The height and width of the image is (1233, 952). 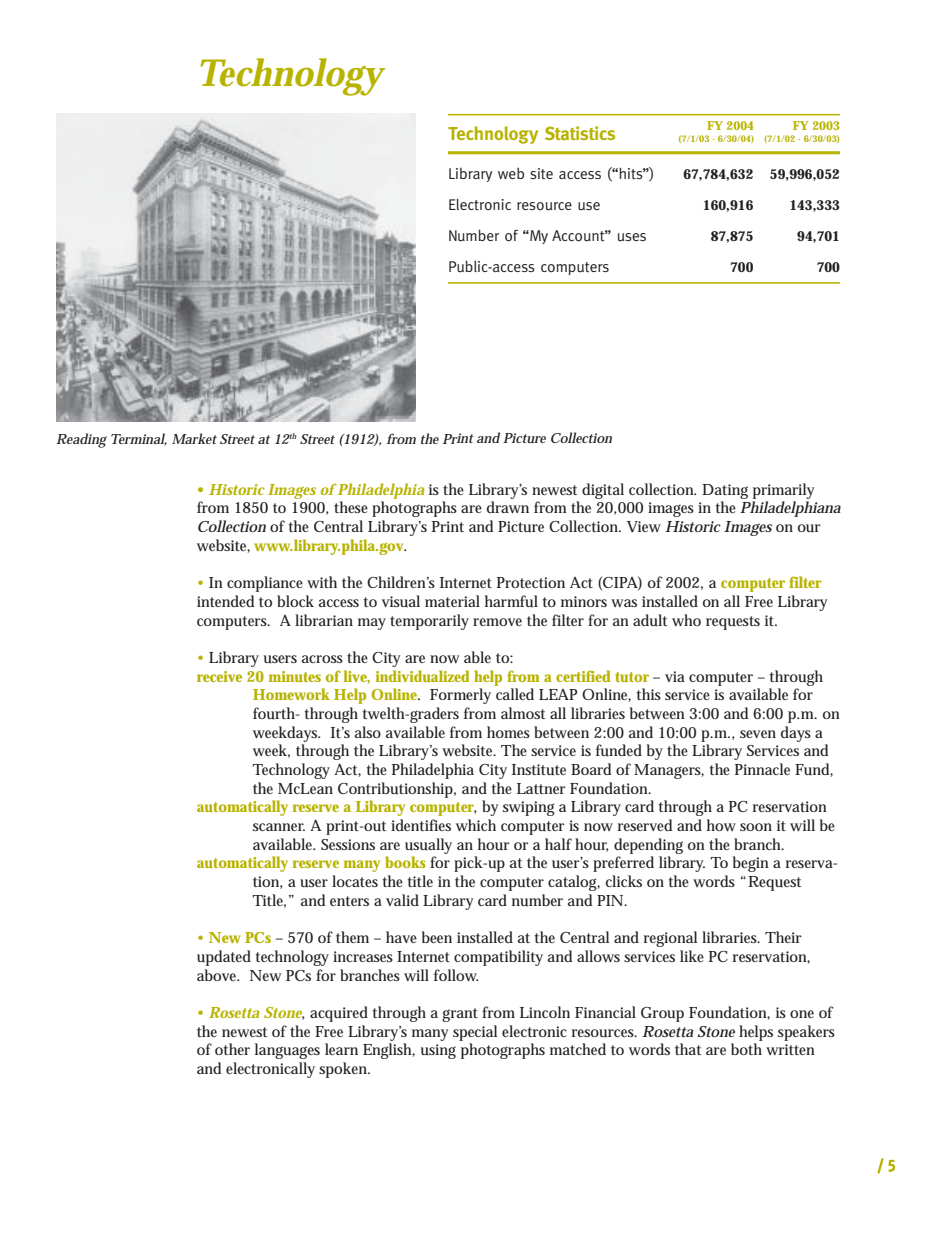 I want to click on material, so click(x=452, y=601).
